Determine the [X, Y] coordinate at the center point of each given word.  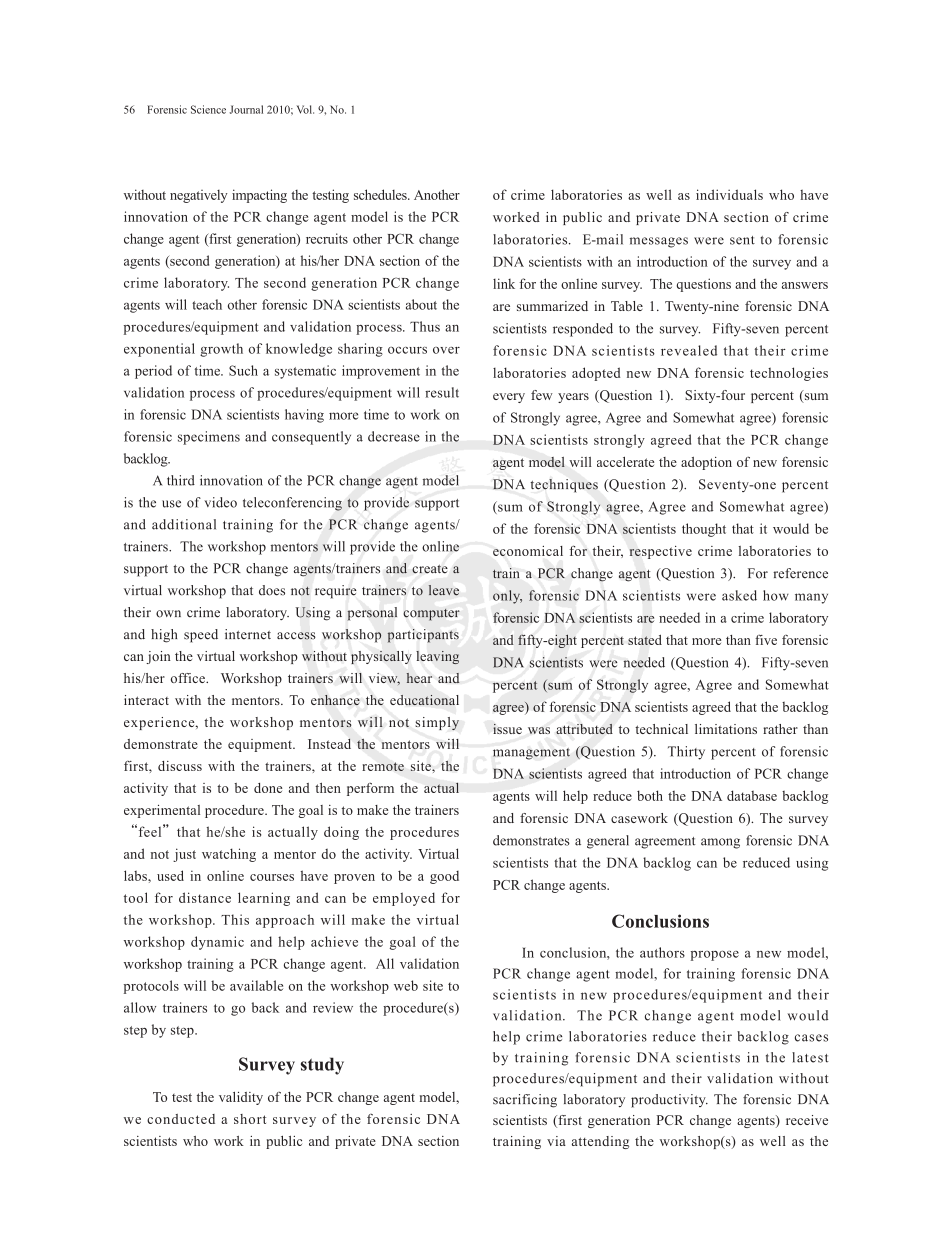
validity [241, 1098]
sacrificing [525, 1101]
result [442, 392]
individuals [729, 194]
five [766, 639]
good [444, 877]
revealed [689, 350]
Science [208, 109]
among [720, 843]
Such [243, 370]
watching [229, 855]
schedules [381, 194]
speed [201, 636]
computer [432, 615]
